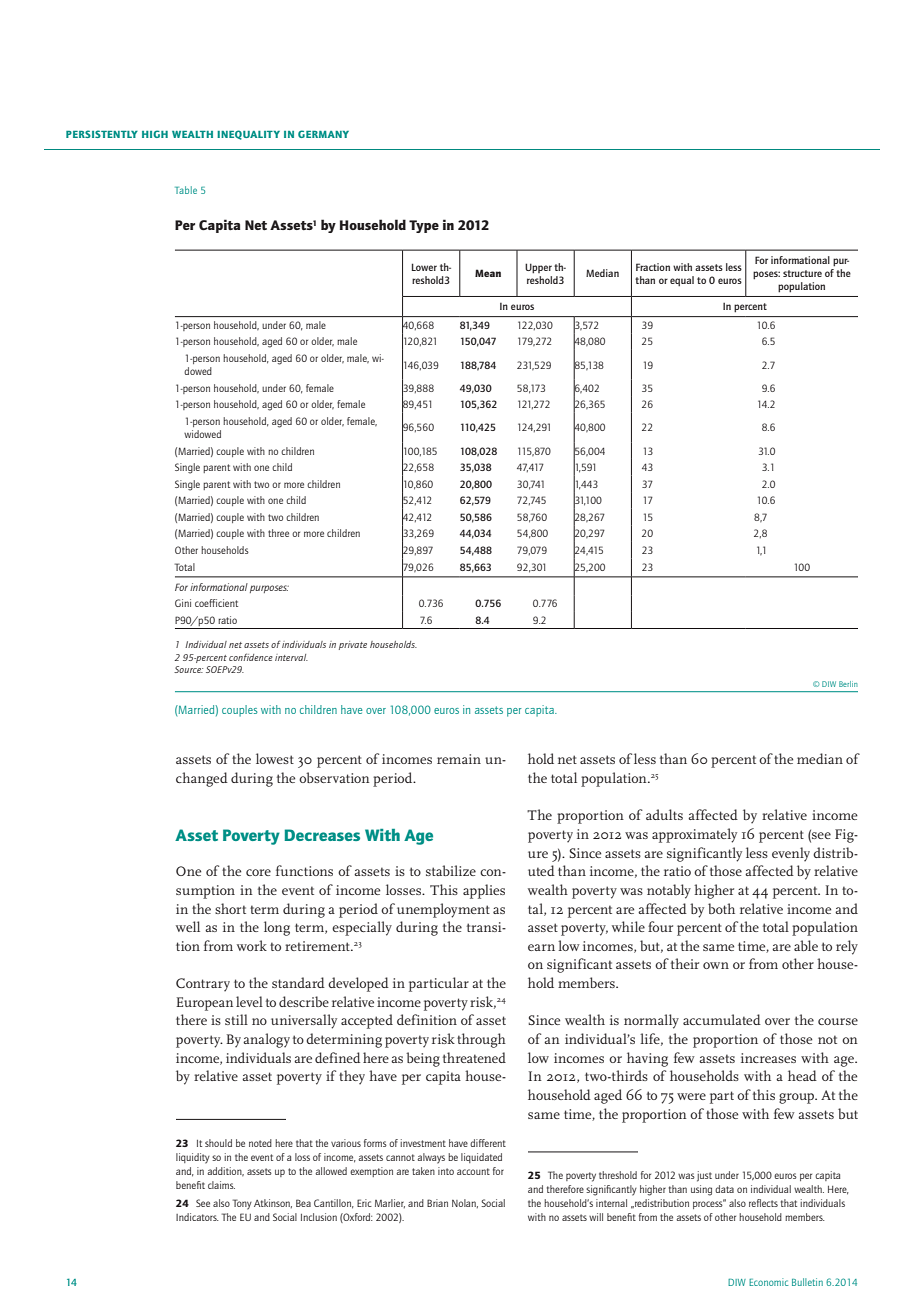 The image size is (924, 1308). I want to click on Economic, so click(768, 1282).
